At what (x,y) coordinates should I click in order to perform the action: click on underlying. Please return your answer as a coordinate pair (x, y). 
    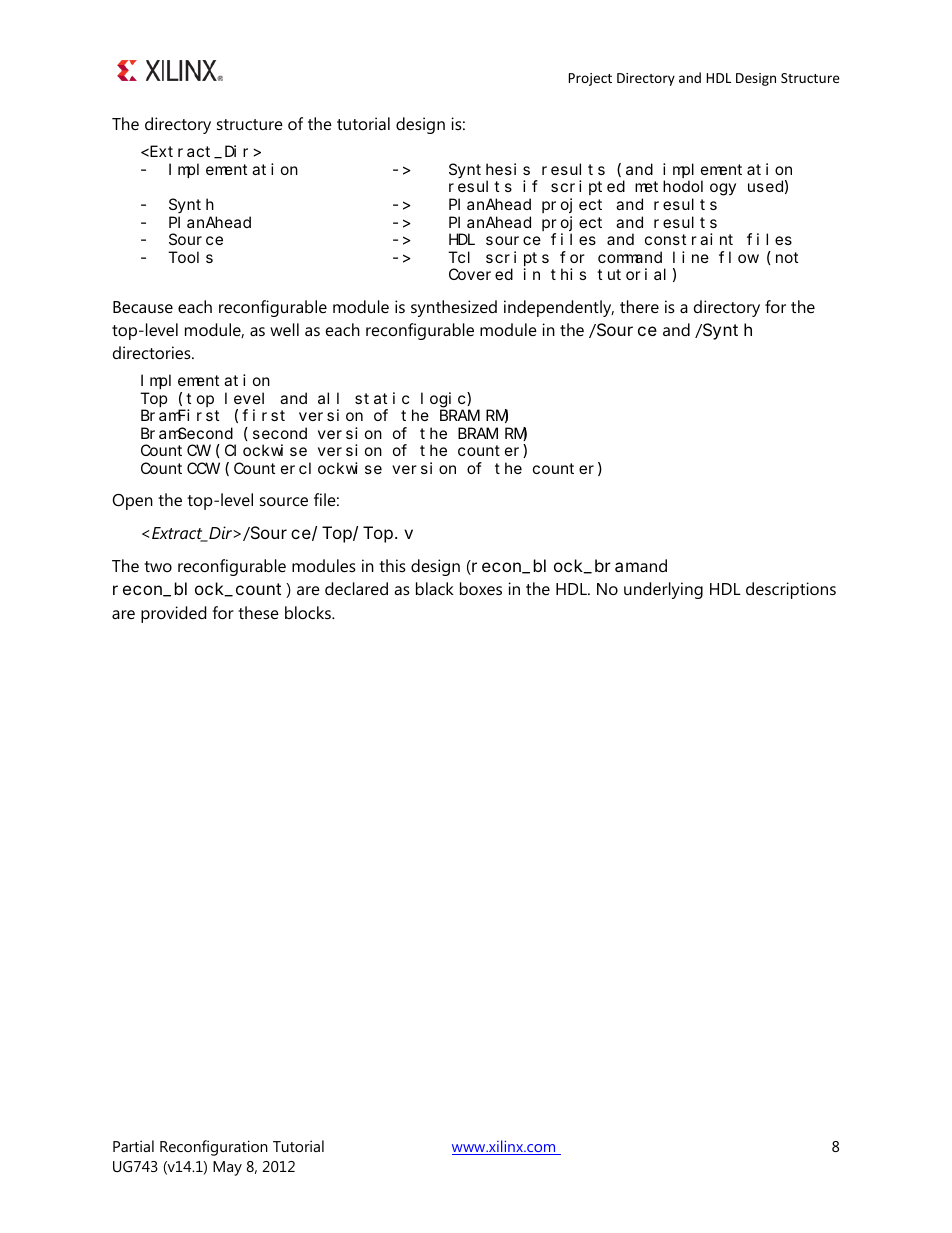
    Looking at the image, I should click on (663, 590).
